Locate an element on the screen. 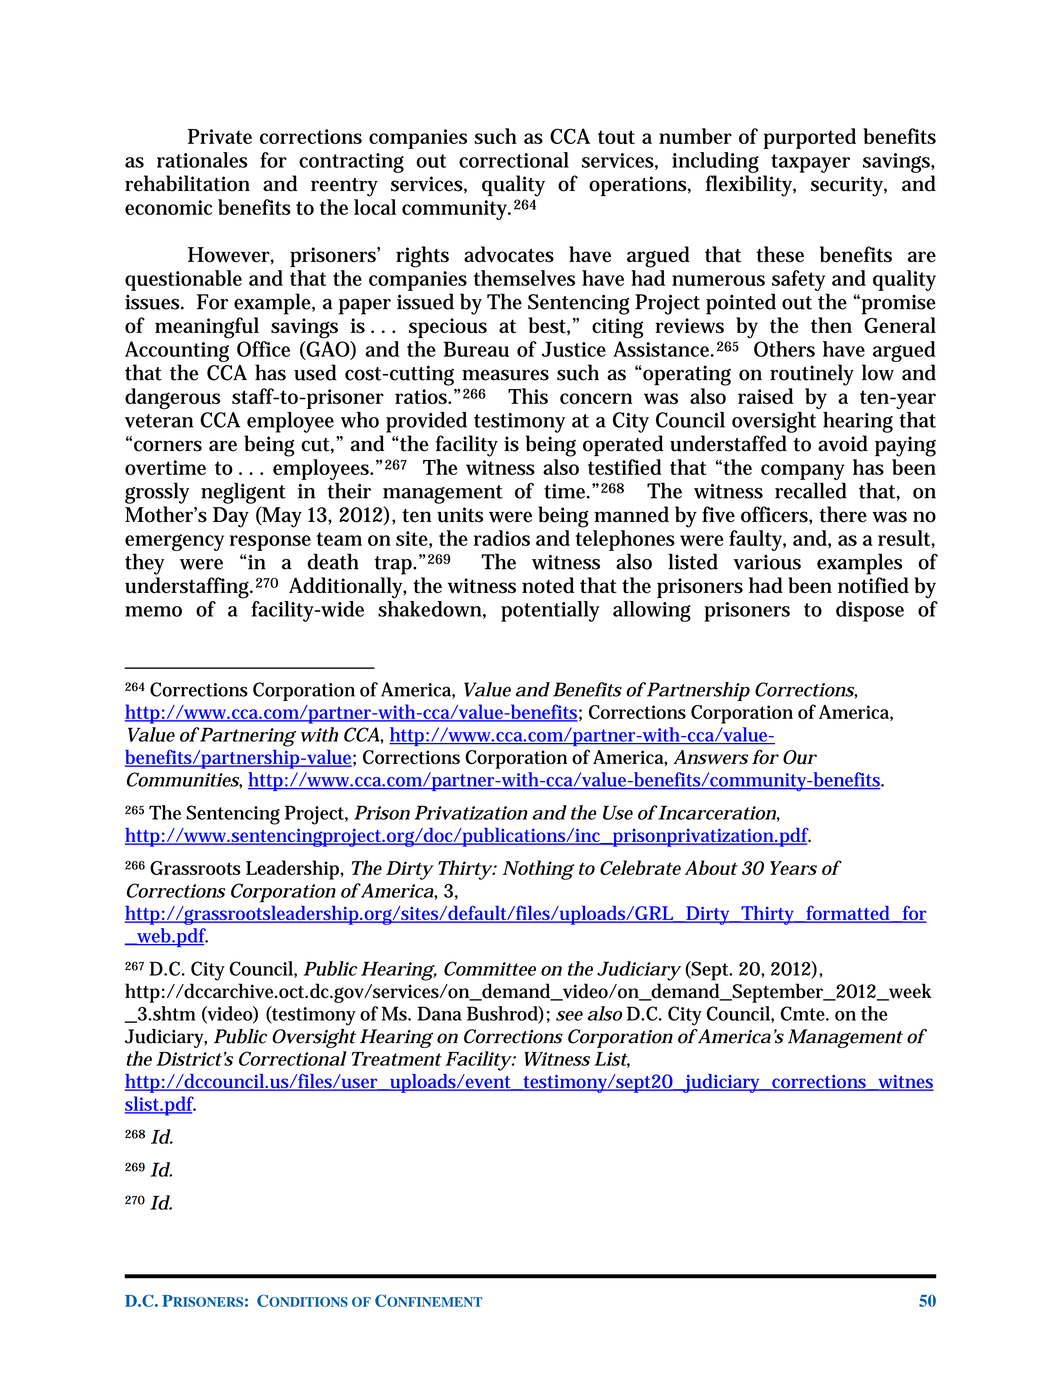 This screenshot has height=1373, width=1061. see is located at coordinates (569, 1016).
